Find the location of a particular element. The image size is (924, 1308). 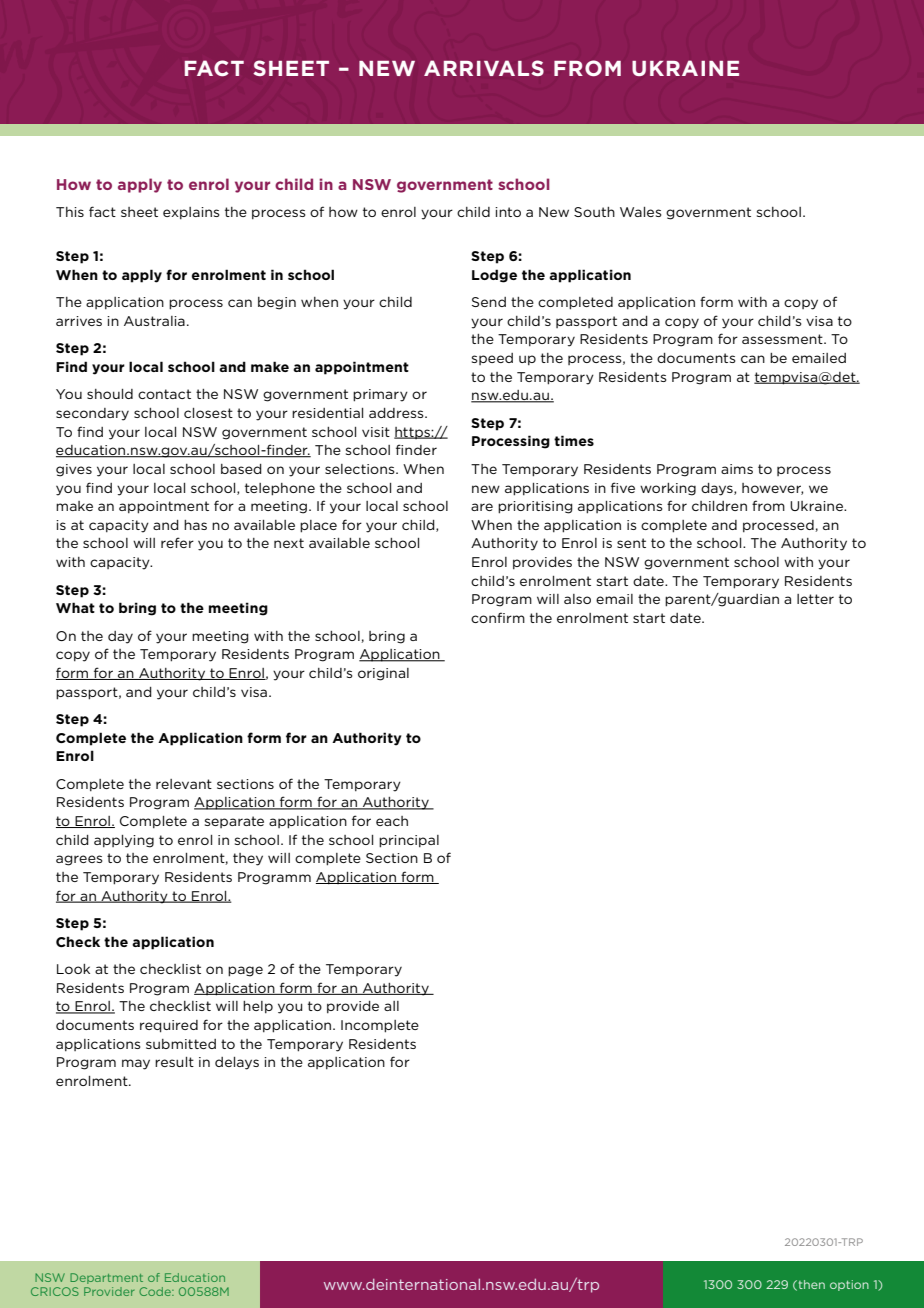

explains is located at coordinates (191, 213).
